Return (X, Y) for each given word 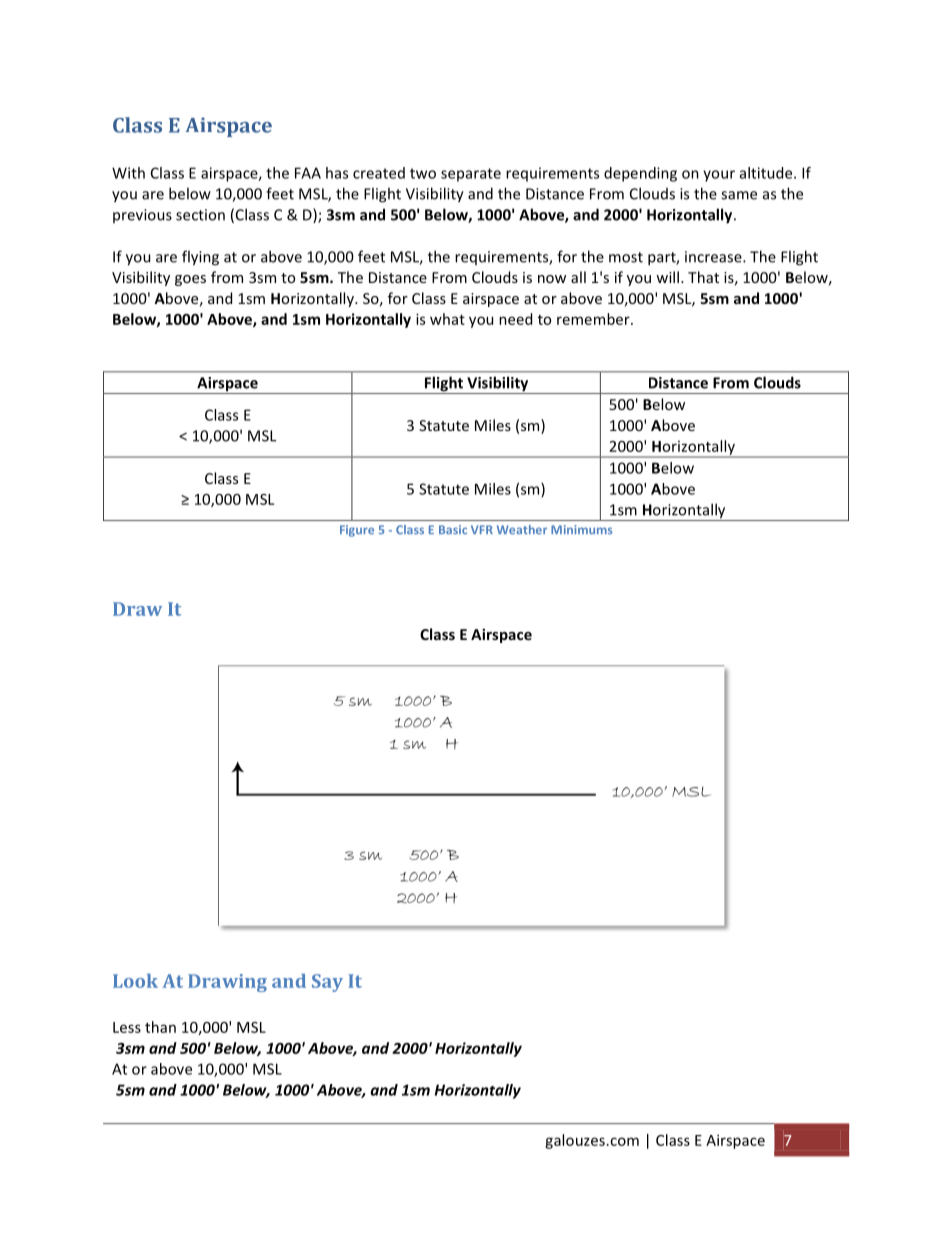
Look (135, 981)
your (719, 176)
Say (327, 983)
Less (127, 1027)
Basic (453, 529)
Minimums (581, 529)
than (160, 1027)
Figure (357, 531)
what (447, 319)
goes (190, 280)
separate (471, 175)
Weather (522, 529)
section (200, 215)
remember (594, 319)
